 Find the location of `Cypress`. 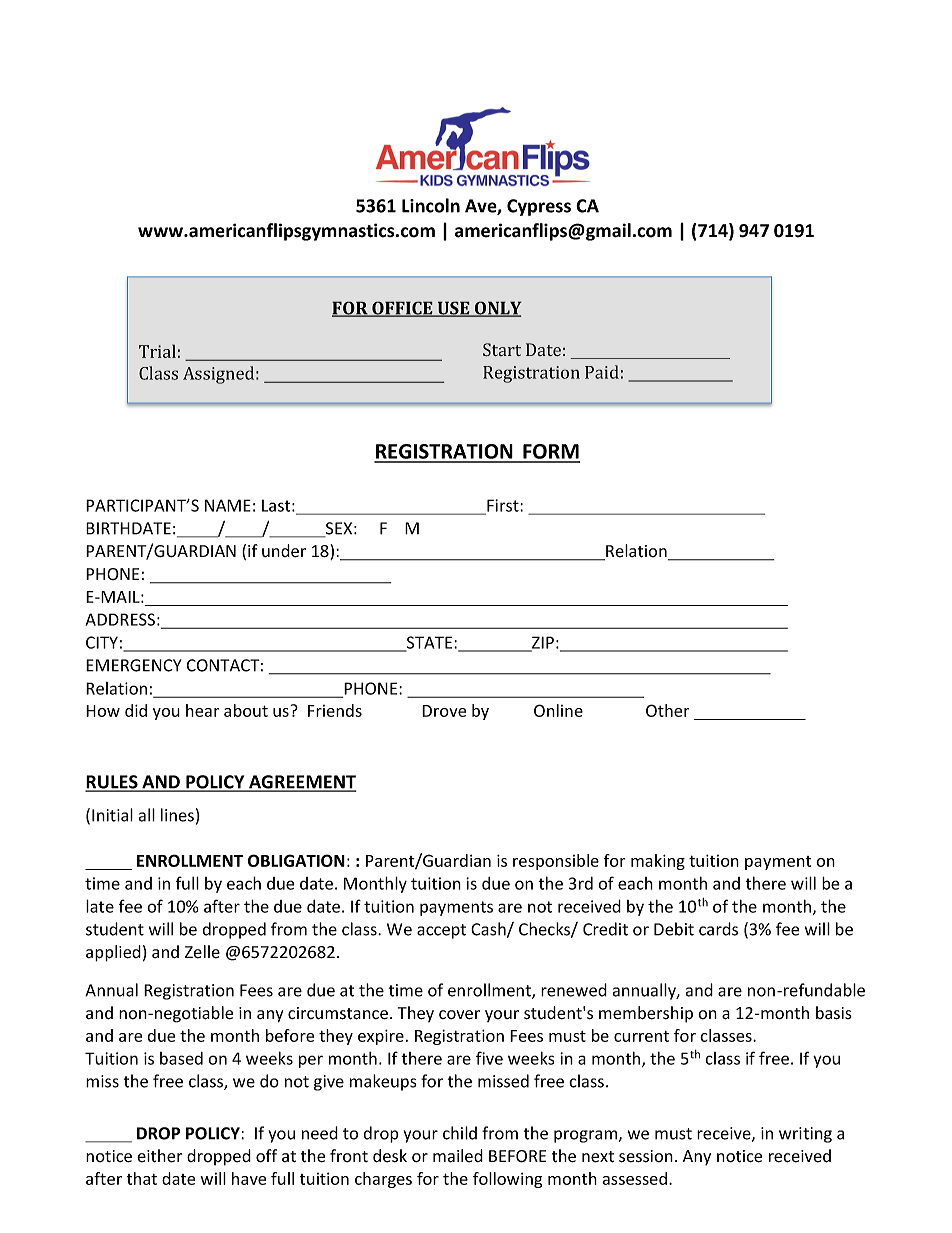

Cypress is located at coordinates (539, 207).
